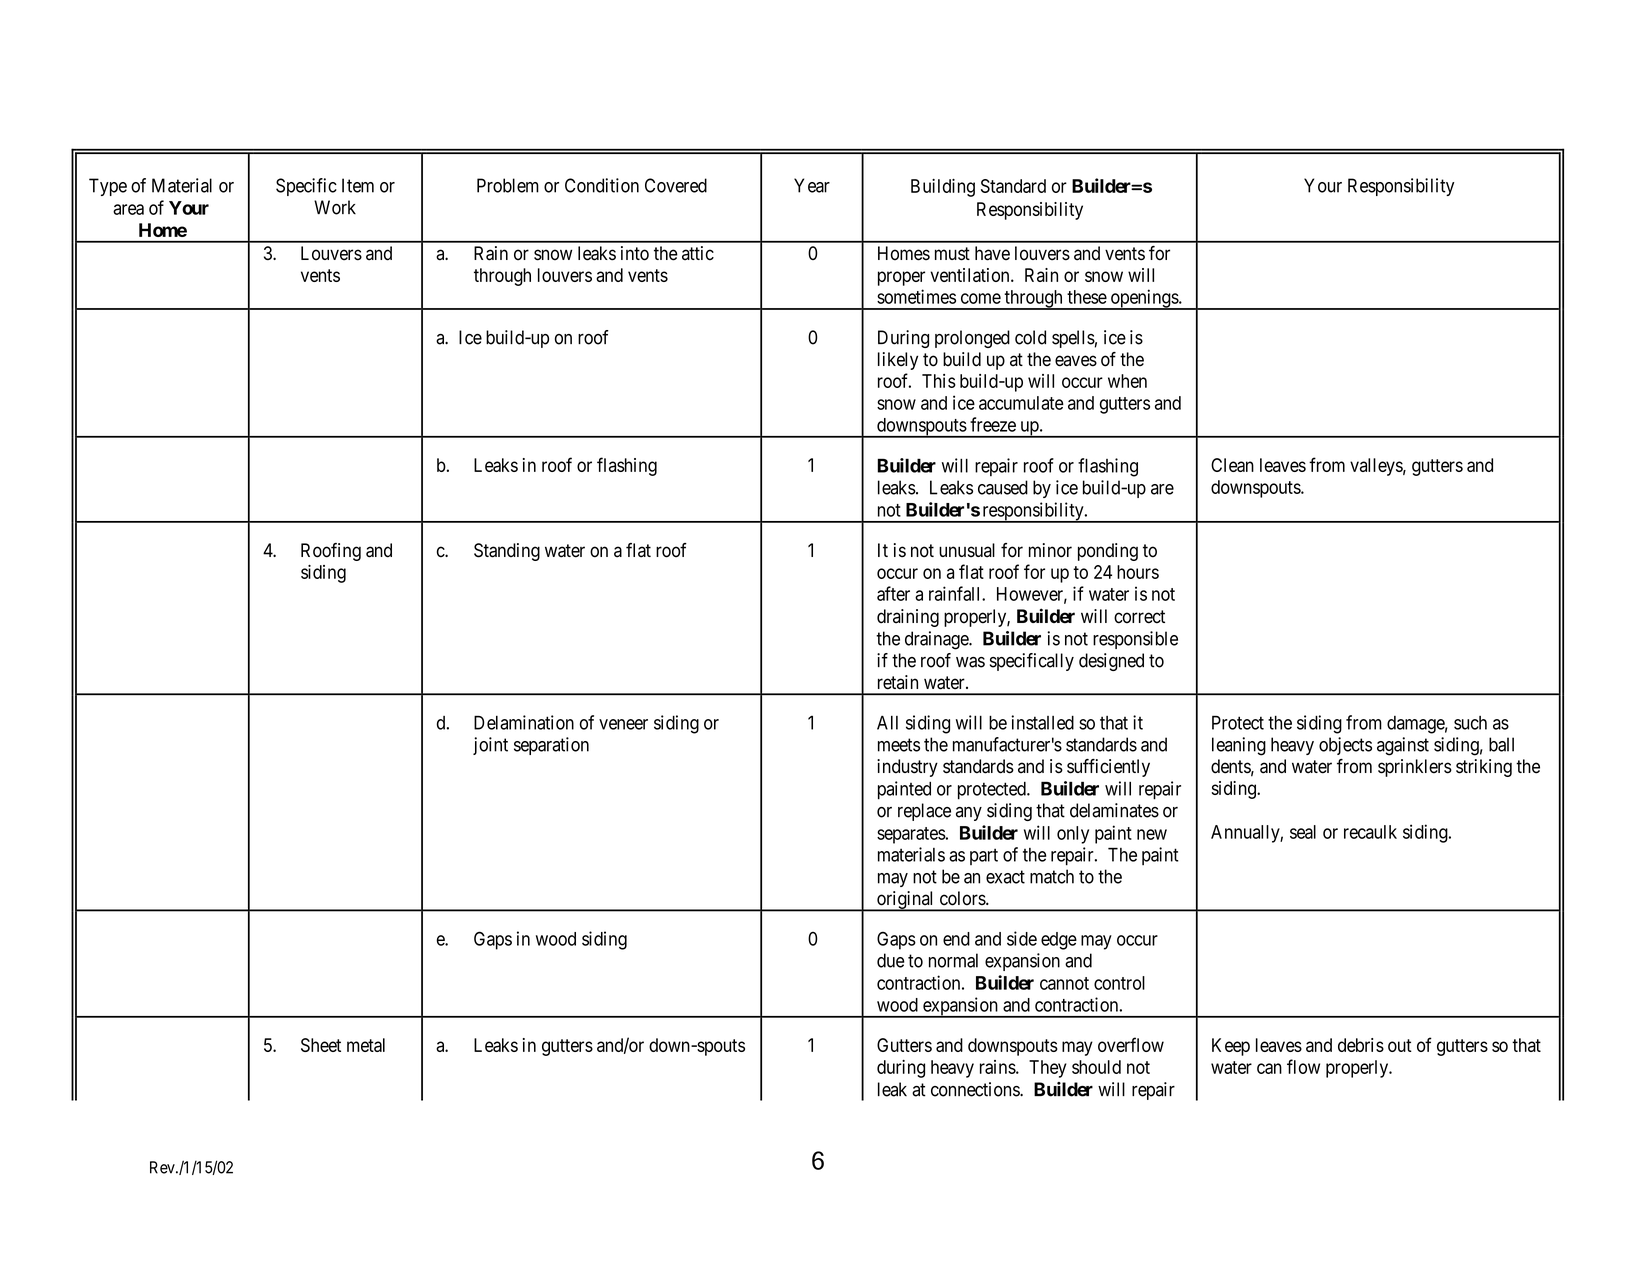  What do you see at coordinates (1361, 1045) in the screenshot?
I see `debris` at bounding box center [1361, 1045].
